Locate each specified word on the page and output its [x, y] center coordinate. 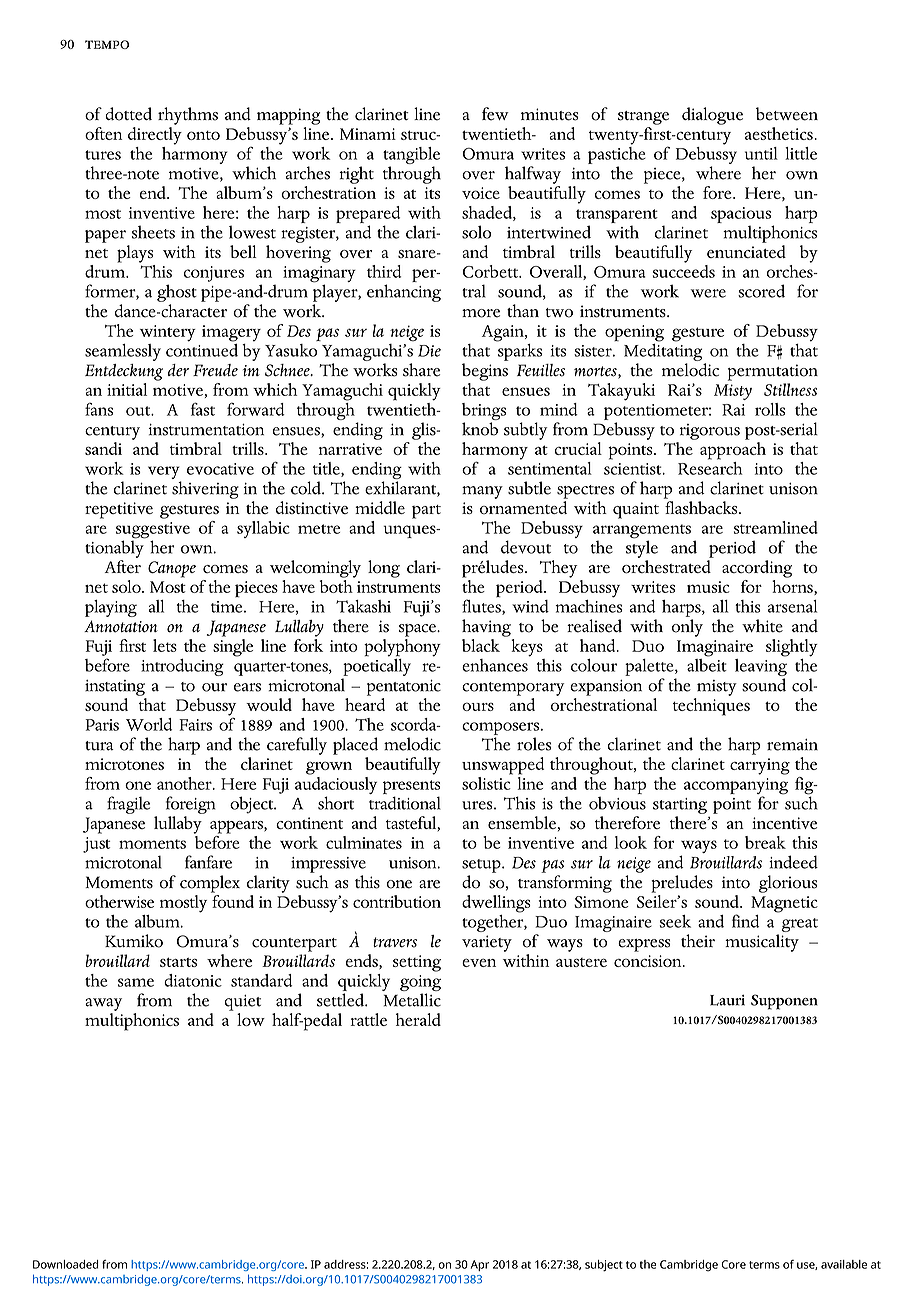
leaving [761, 666]
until [761, 153]
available [844, 1264]
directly [155, 136]
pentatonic [404, 688]
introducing [182, 667]
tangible [411, 155]
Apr [480, 1265]
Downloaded [66, 1264]
